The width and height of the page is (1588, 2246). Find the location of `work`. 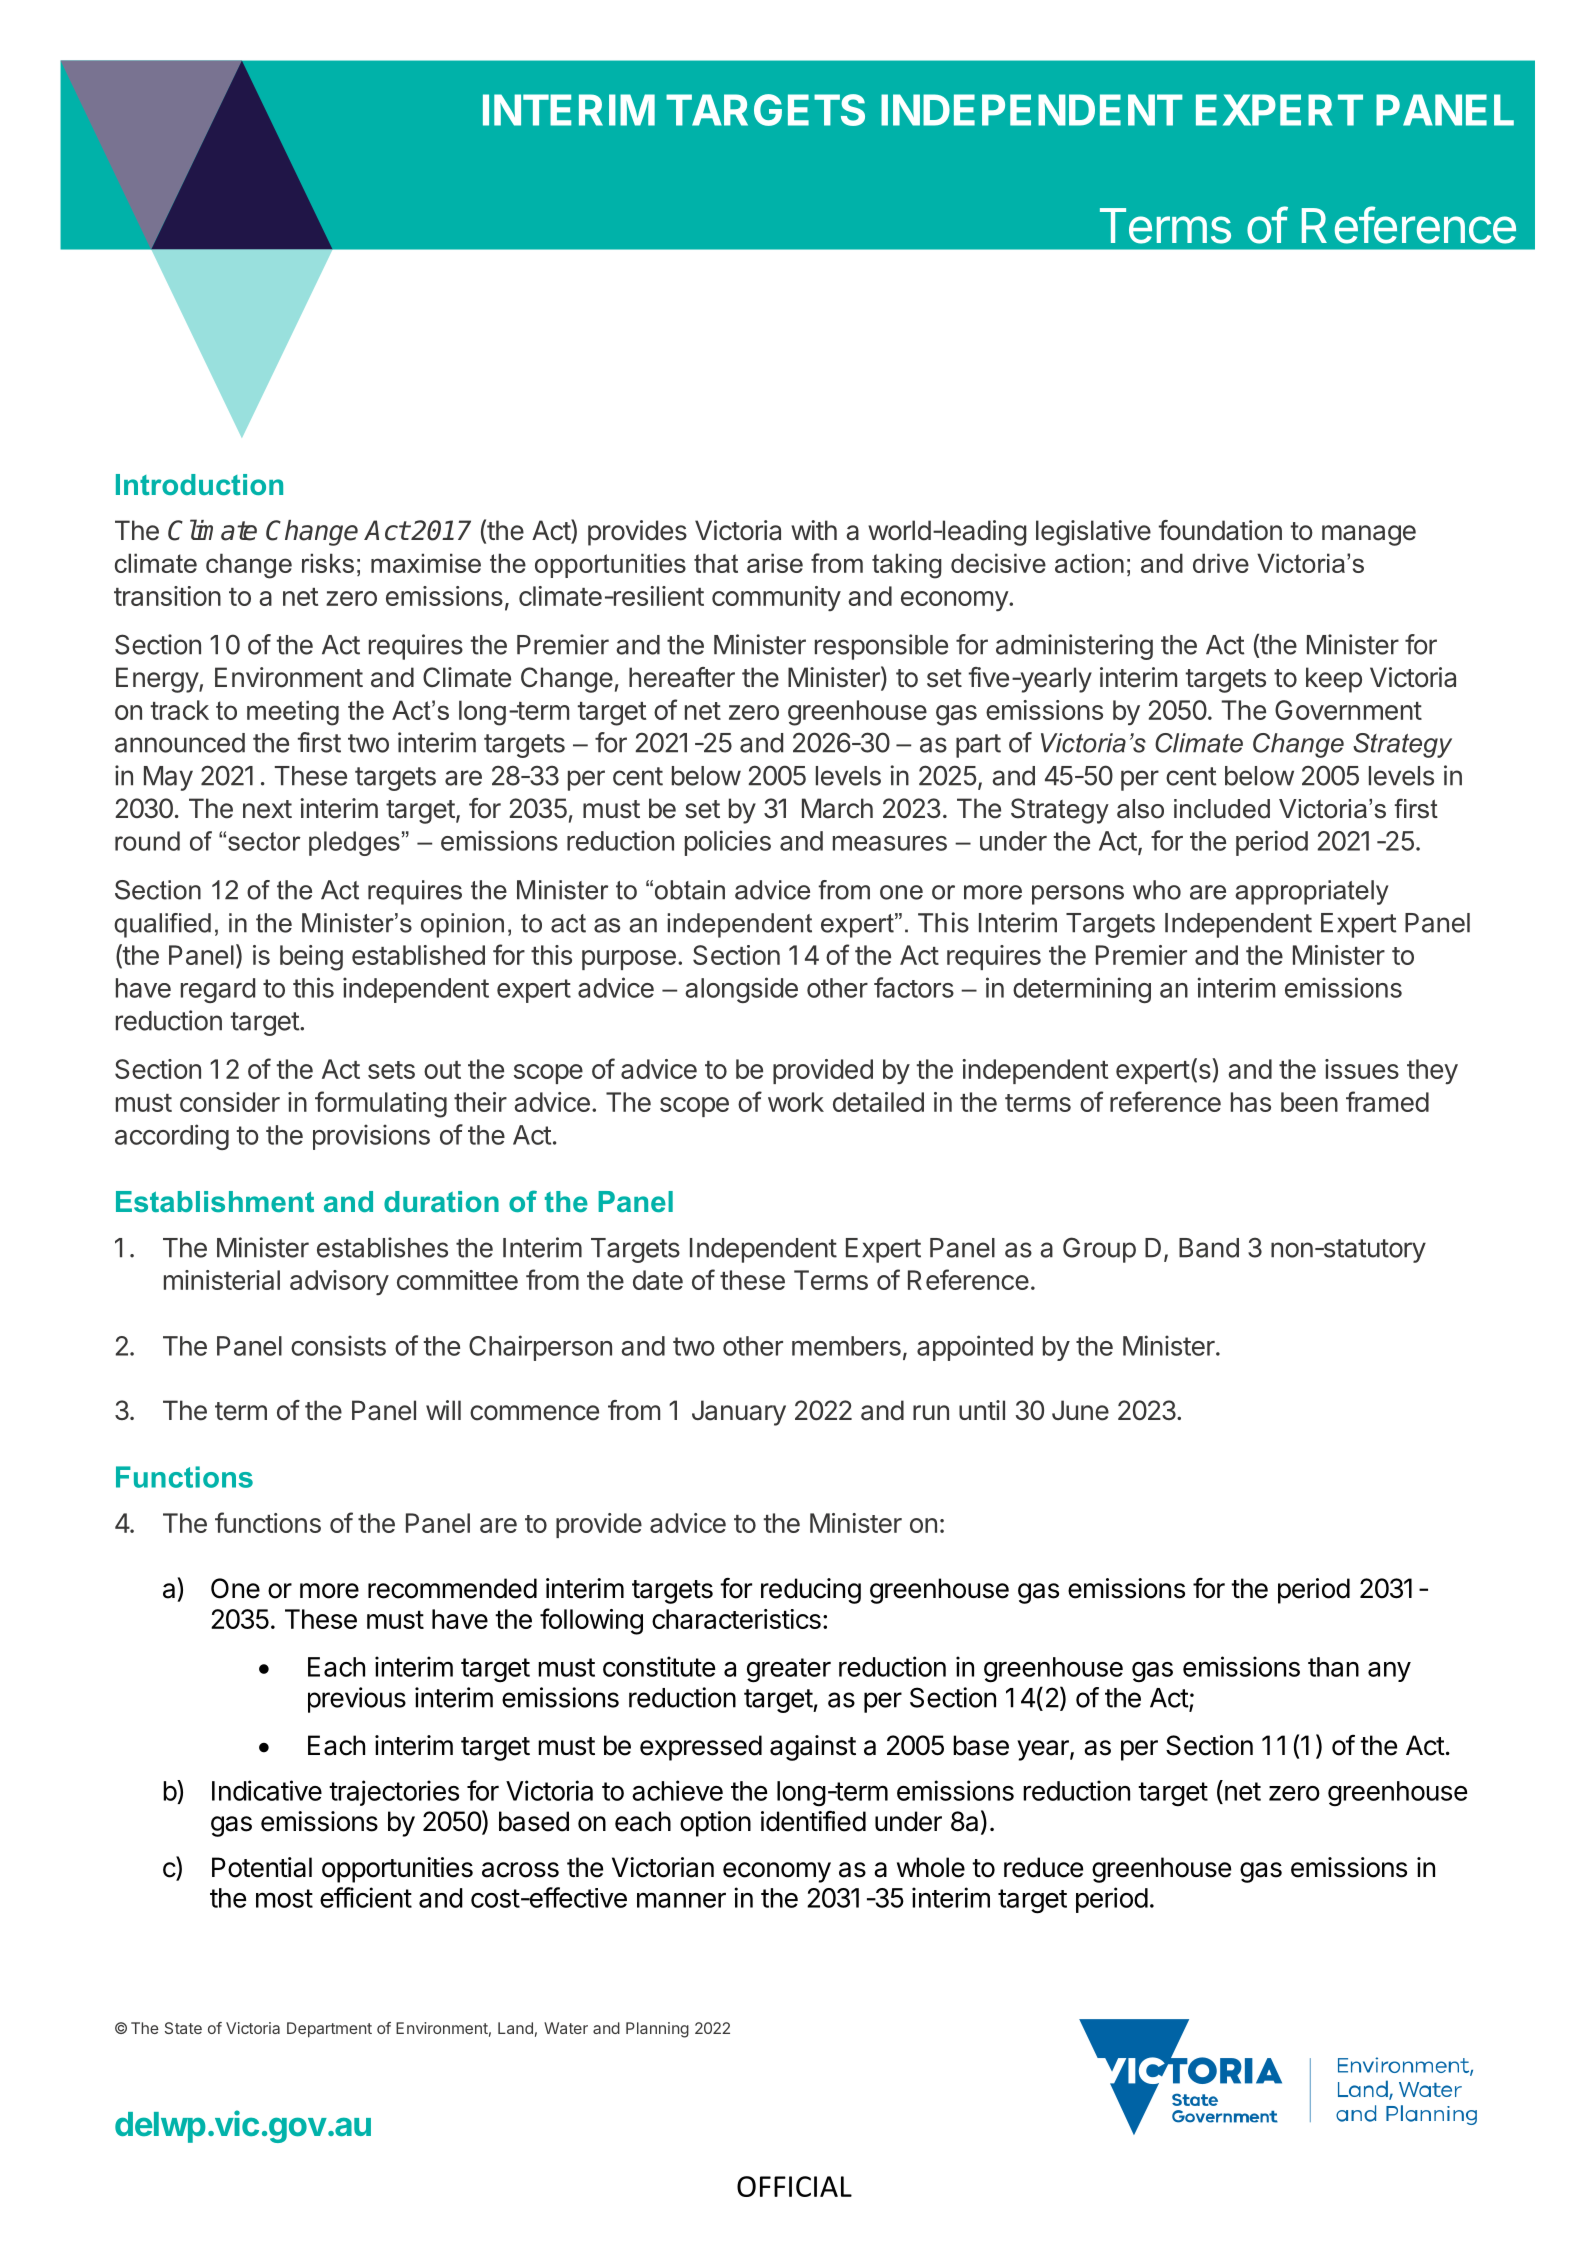

work is located at coordinates (796, 1102).
